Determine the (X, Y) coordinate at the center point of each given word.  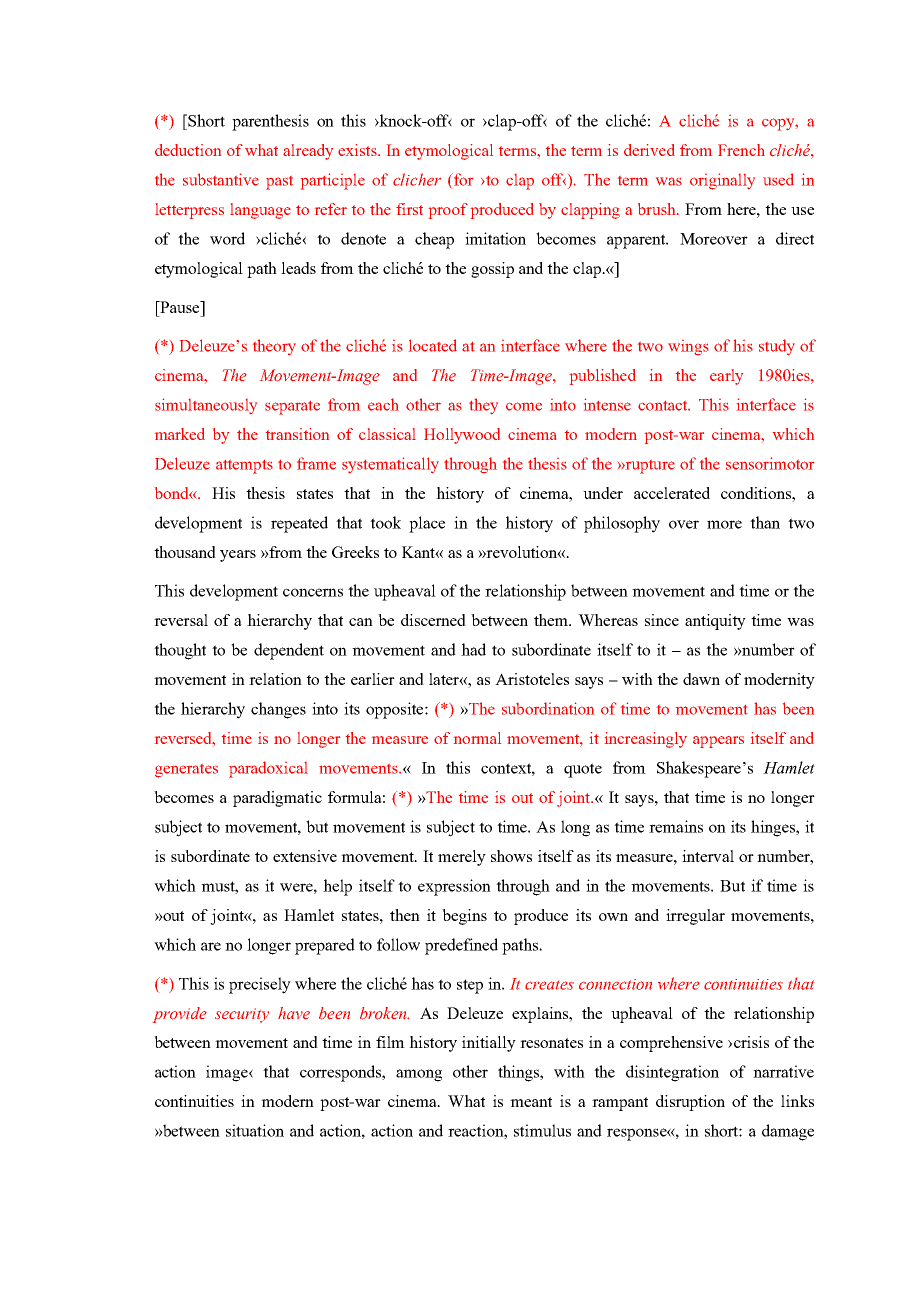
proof (448, 211)
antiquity (715, 622)
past (279, 183)
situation (255, 1130)
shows (511, 856)
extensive (305, 856)
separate (292, 408)
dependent (289, 651)
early (726, 377)
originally (722, 181)
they (483, 406)
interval (708, 856)
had (473, 649)
